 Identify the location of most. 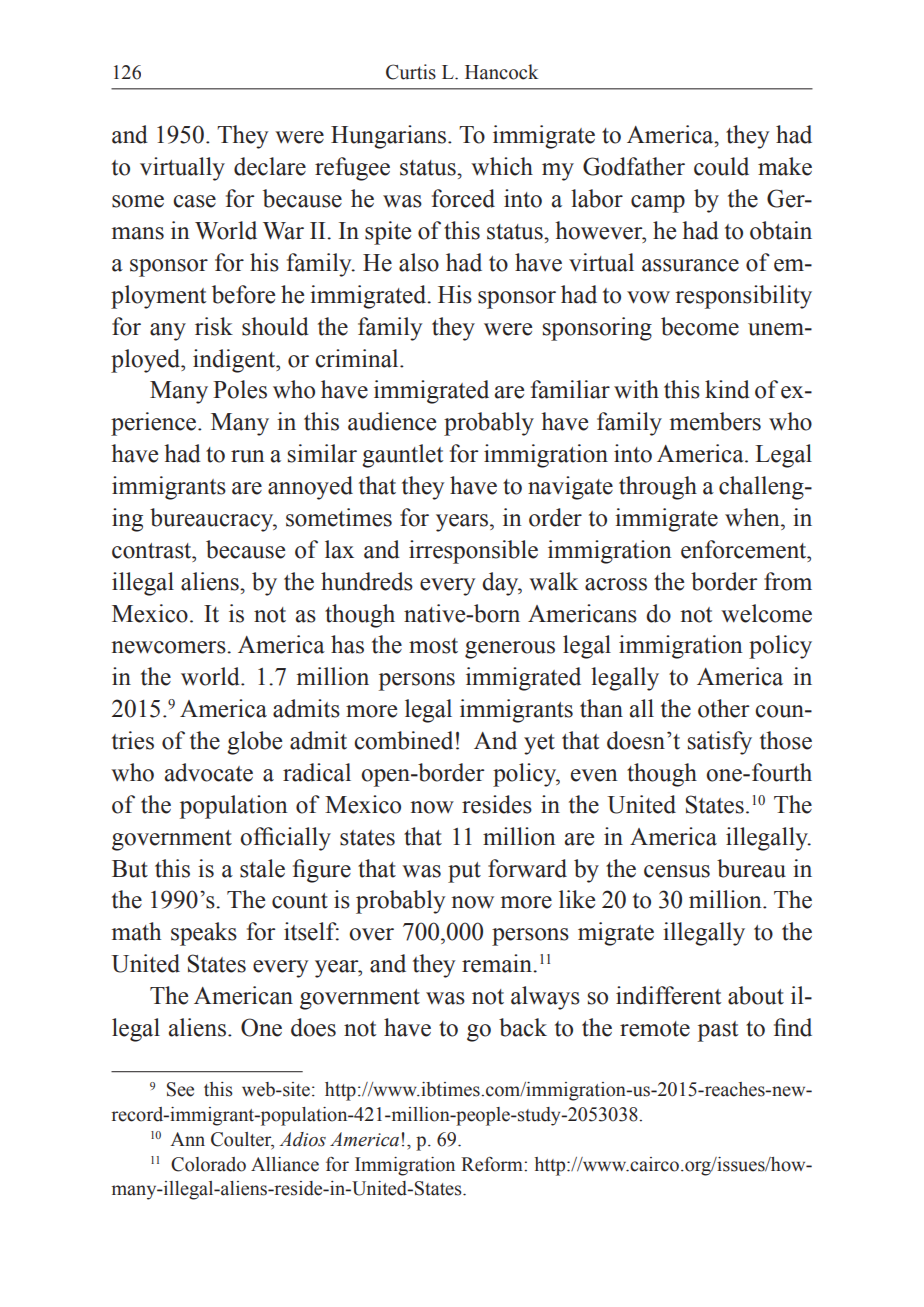
(433, 646).
